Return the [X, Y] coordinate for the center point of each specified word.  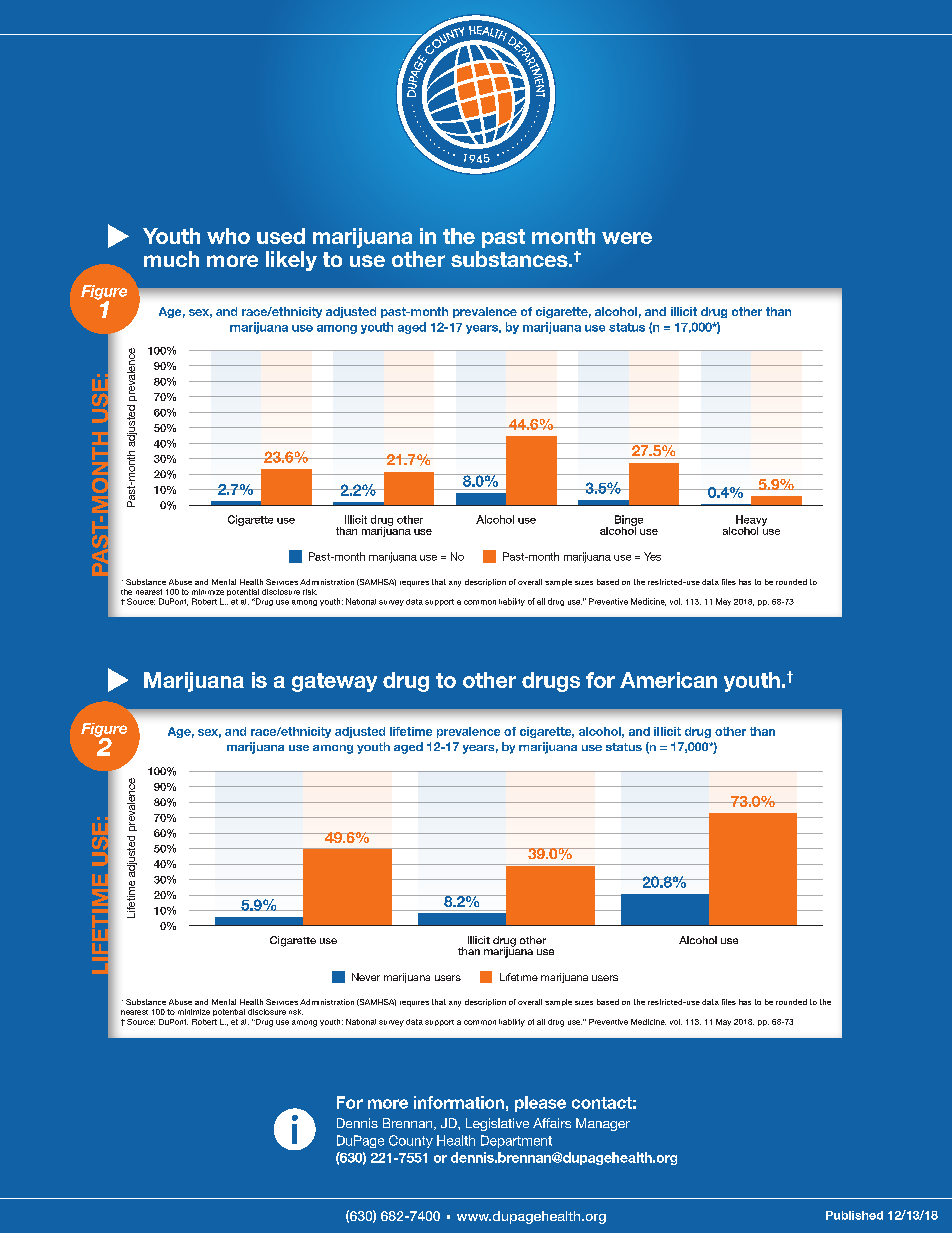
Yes [652, 556]
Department [516, 1141]
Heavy [751, 521]
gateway [334, 682]
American [668, 680]
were [627, 238]
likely [291, 261]
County [411, 1141]
